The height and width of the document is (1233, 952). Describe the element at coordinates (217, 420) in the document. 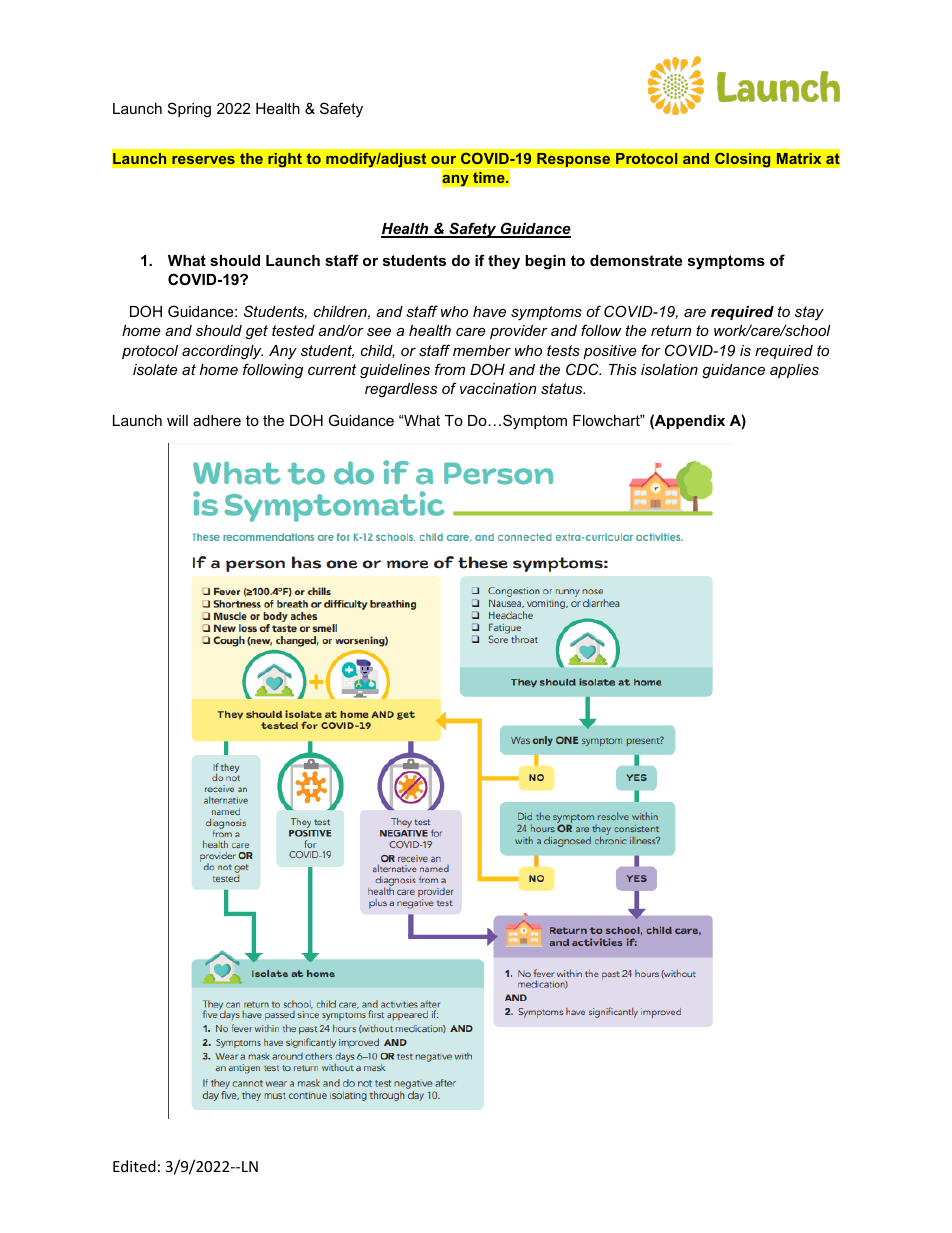

I see `adhere` at that location.
